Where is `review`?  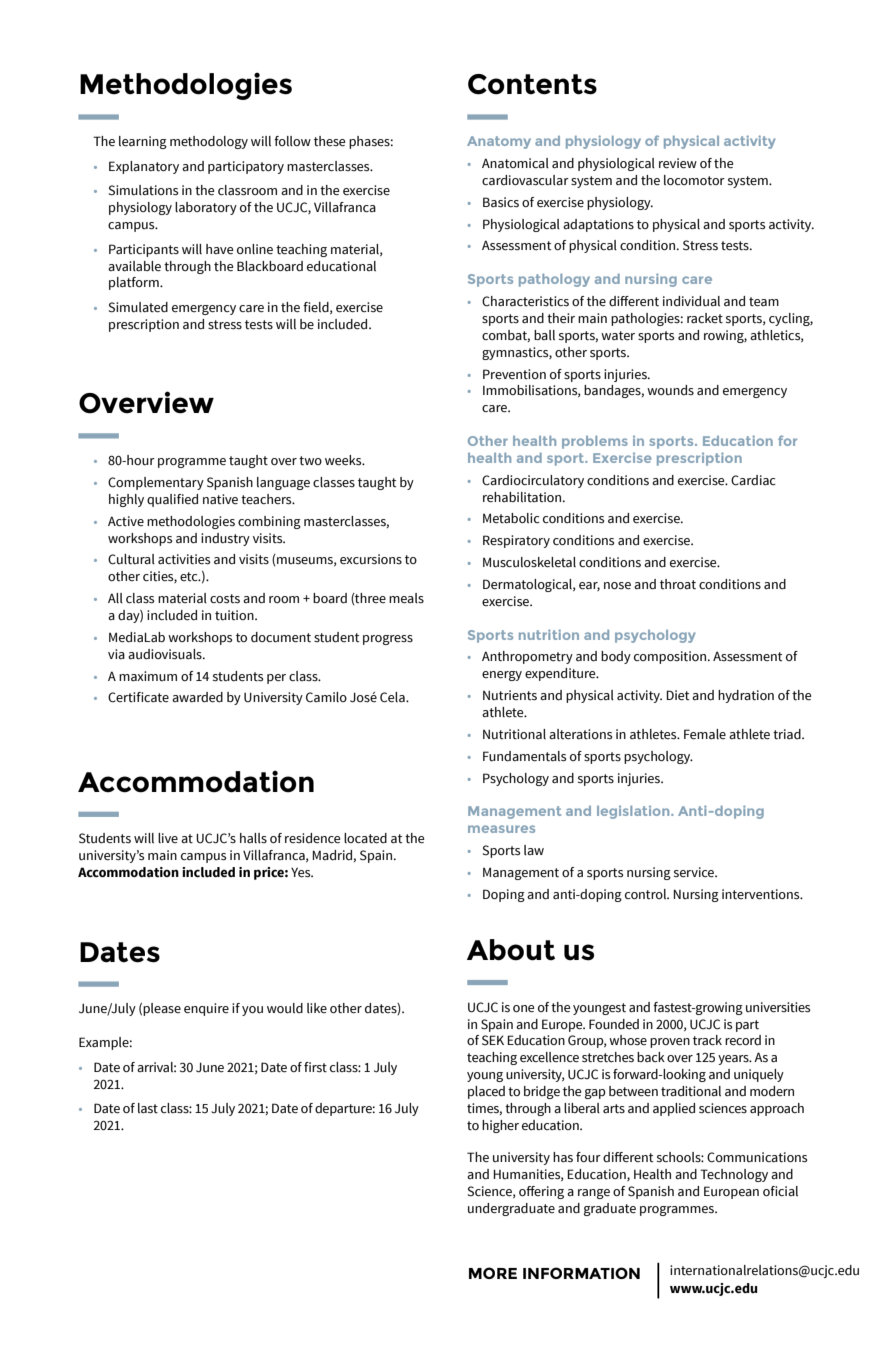 review is located at coordinates (678, 163).
